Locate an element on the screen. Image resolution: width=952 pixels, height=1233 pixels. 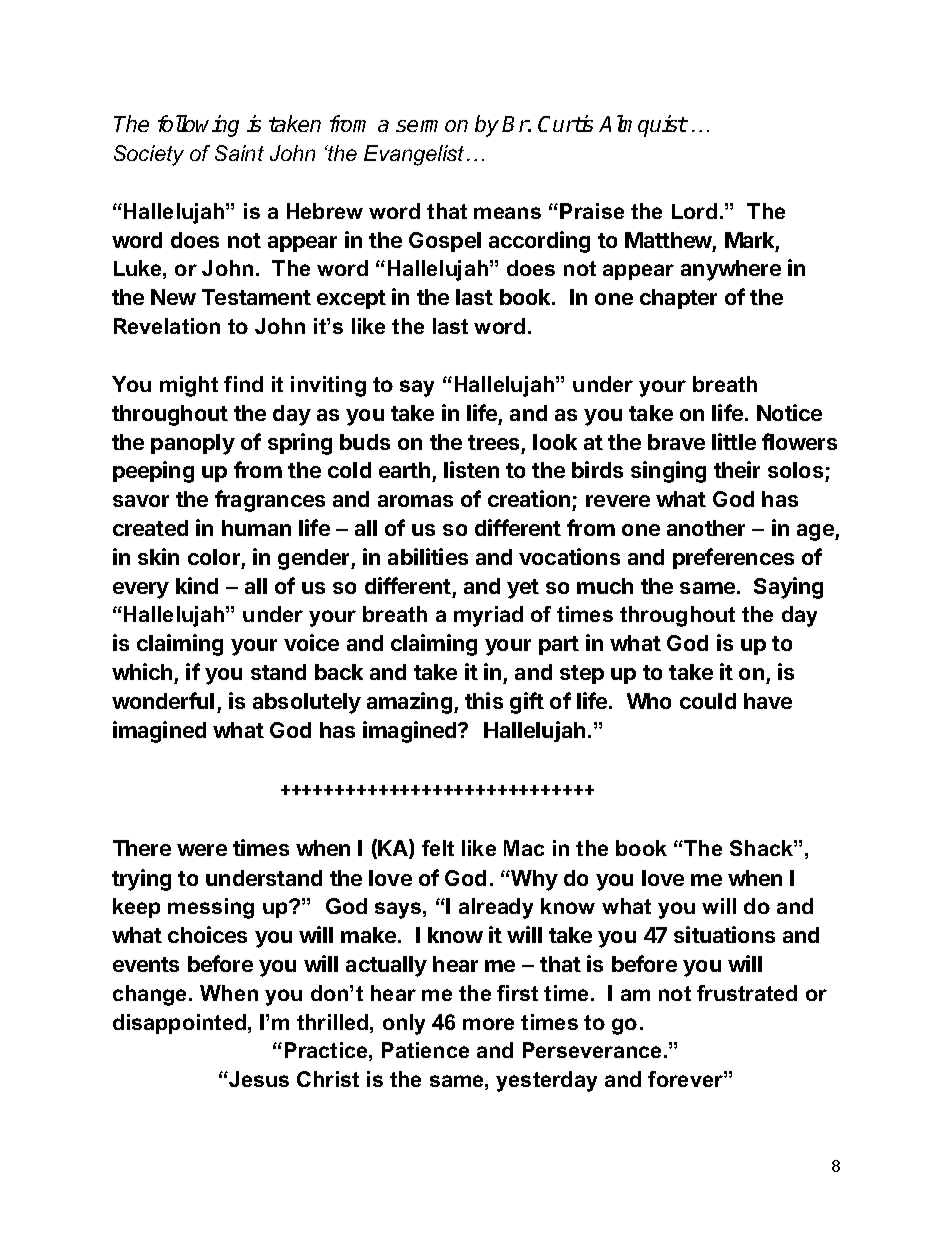
could is located at coordinates (708, 701).
